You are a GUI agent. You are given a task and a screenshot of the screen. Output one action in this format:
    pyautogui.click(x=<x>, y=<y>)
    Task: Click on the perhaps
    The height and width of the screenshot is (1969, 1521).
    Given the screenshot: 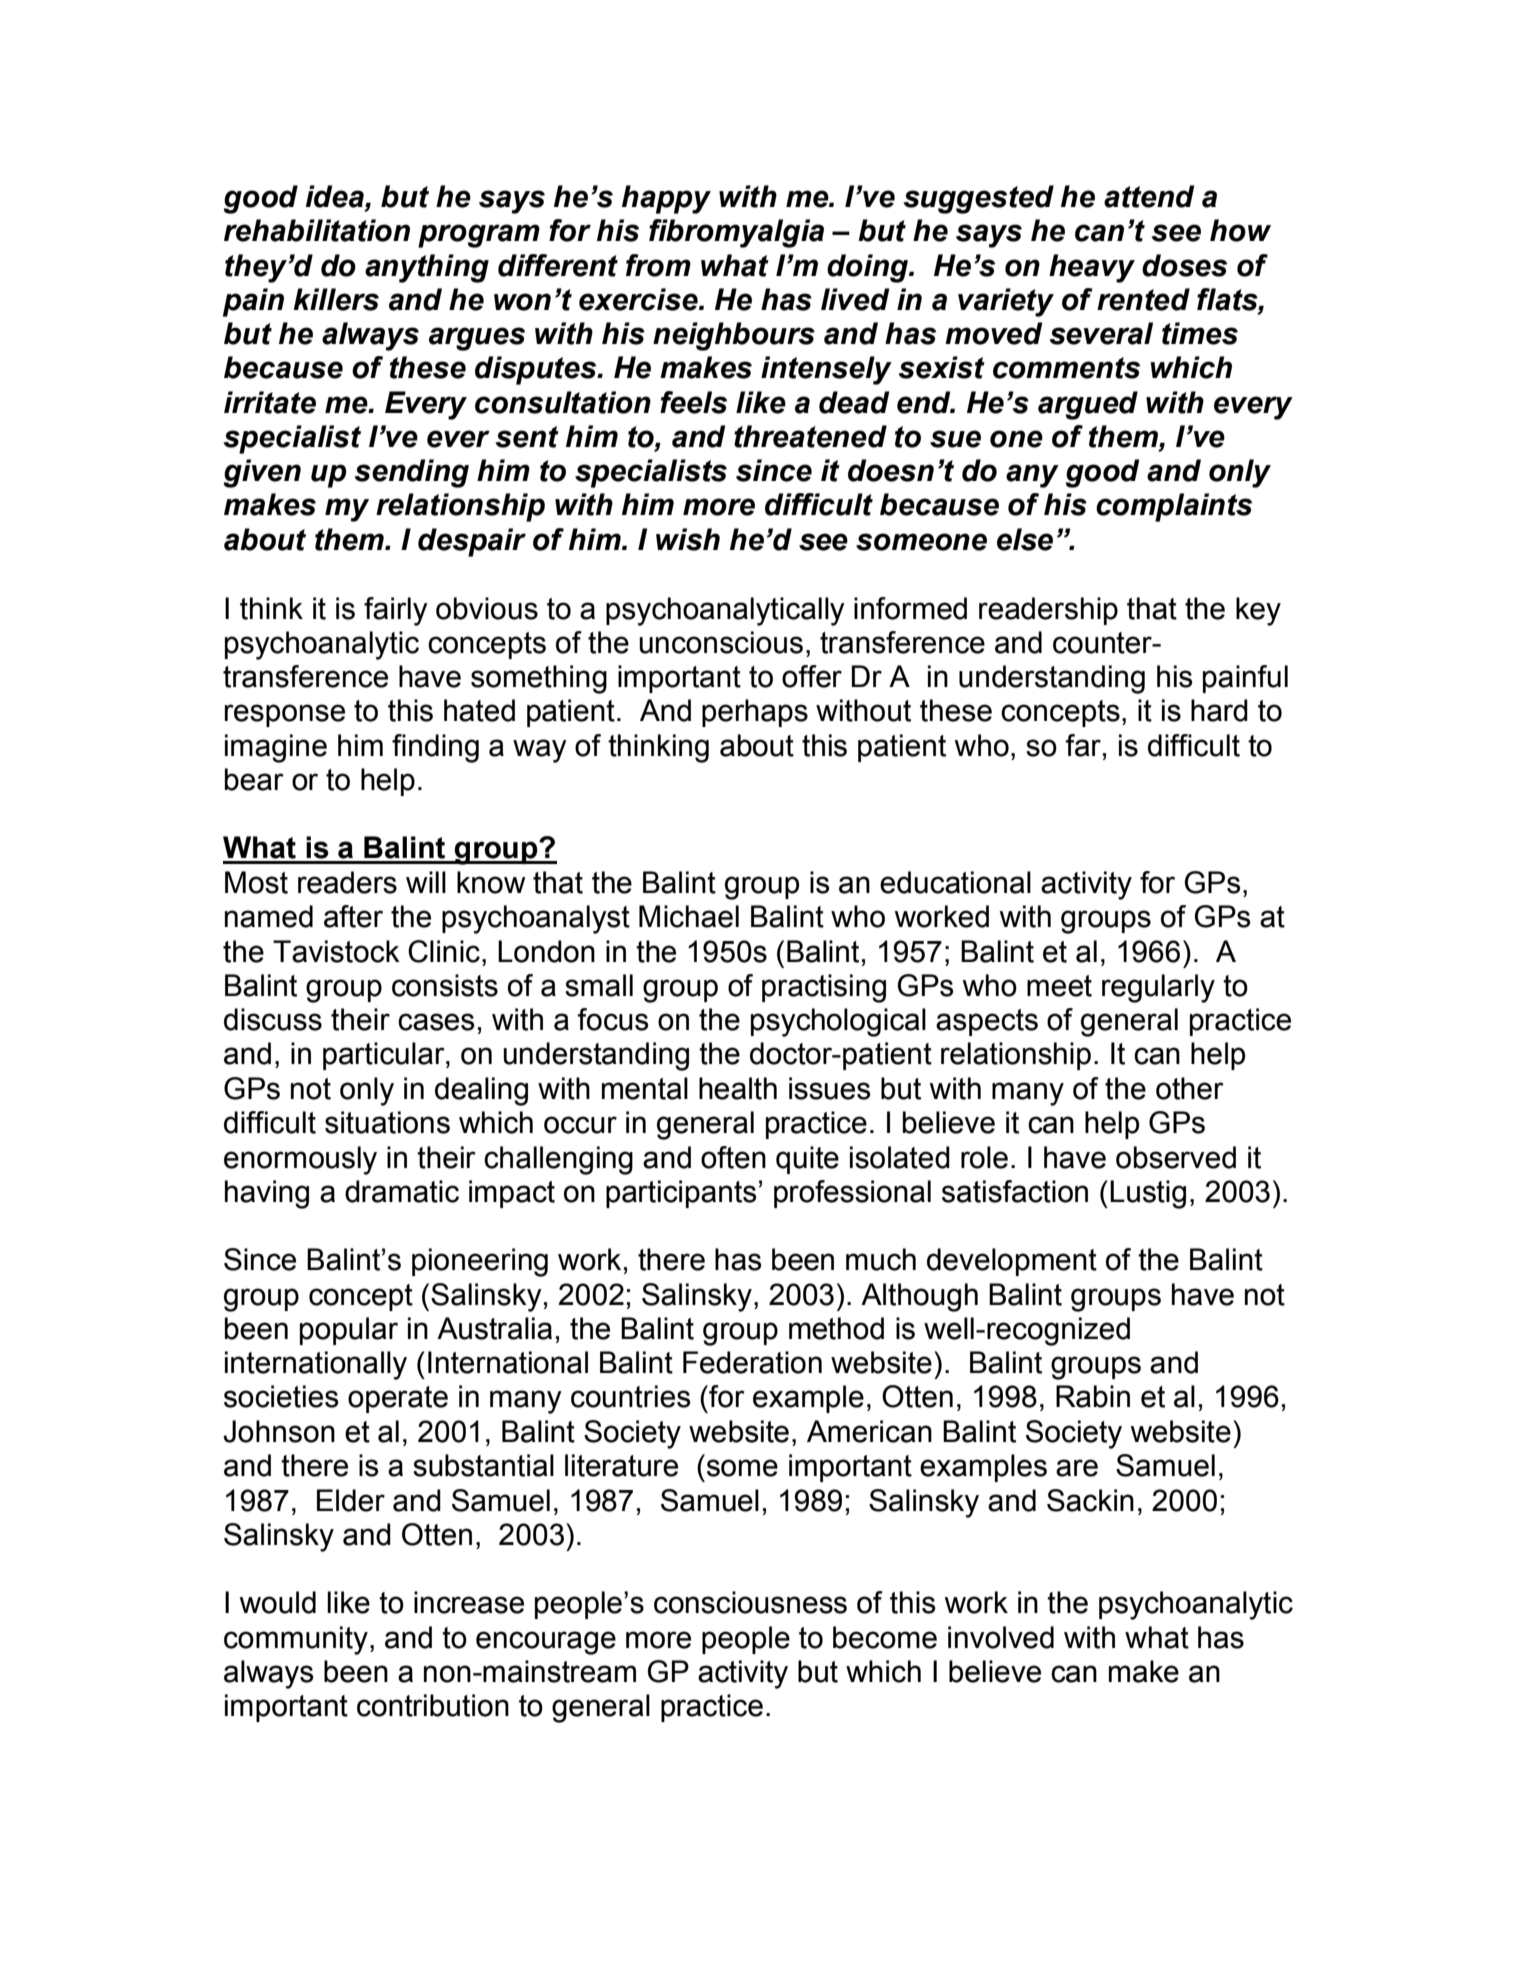 What is the action you would take?
    pyautogui.click(x=755, y=713)
